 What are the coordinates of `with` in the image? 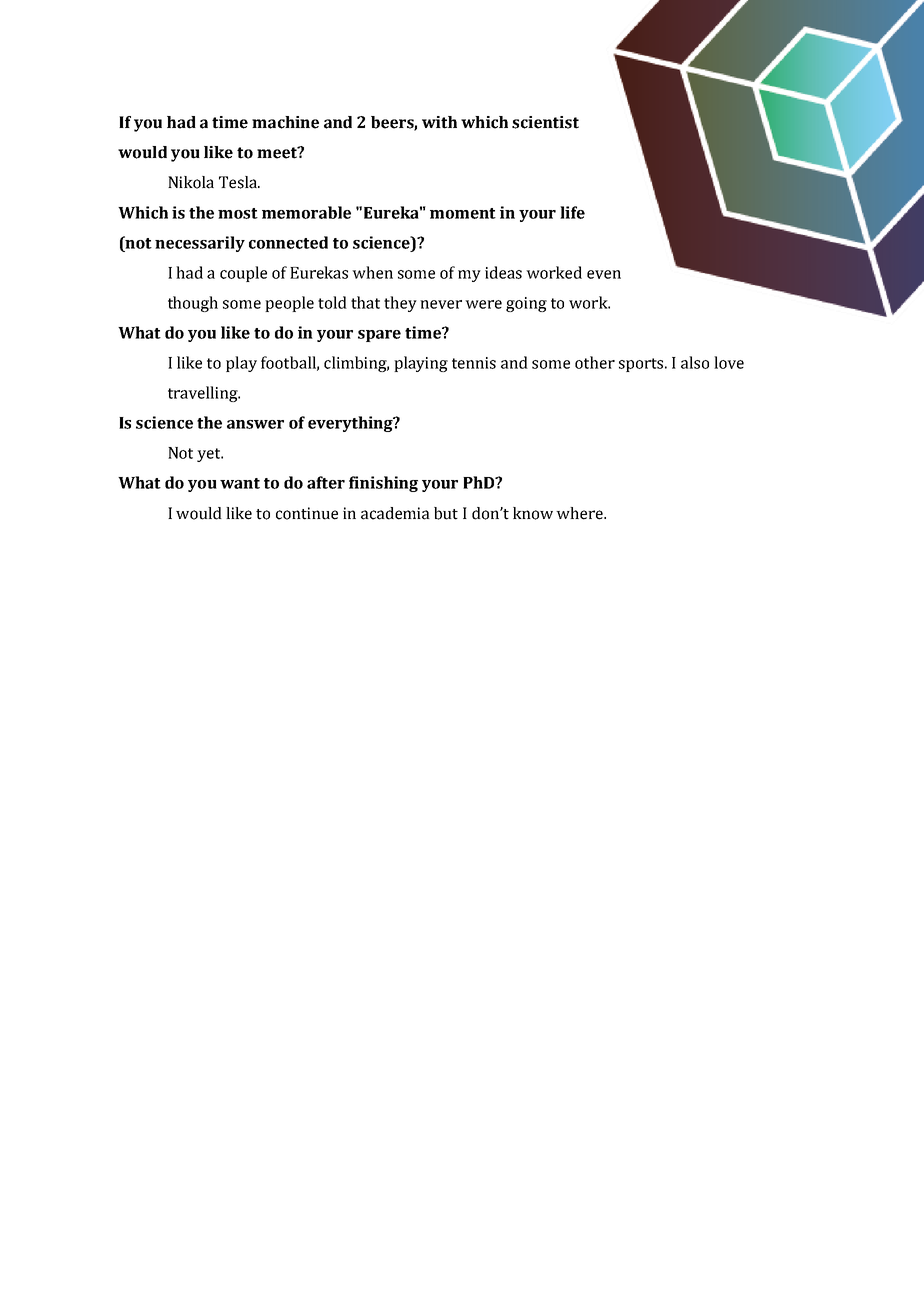 It's located at (439, 122).
